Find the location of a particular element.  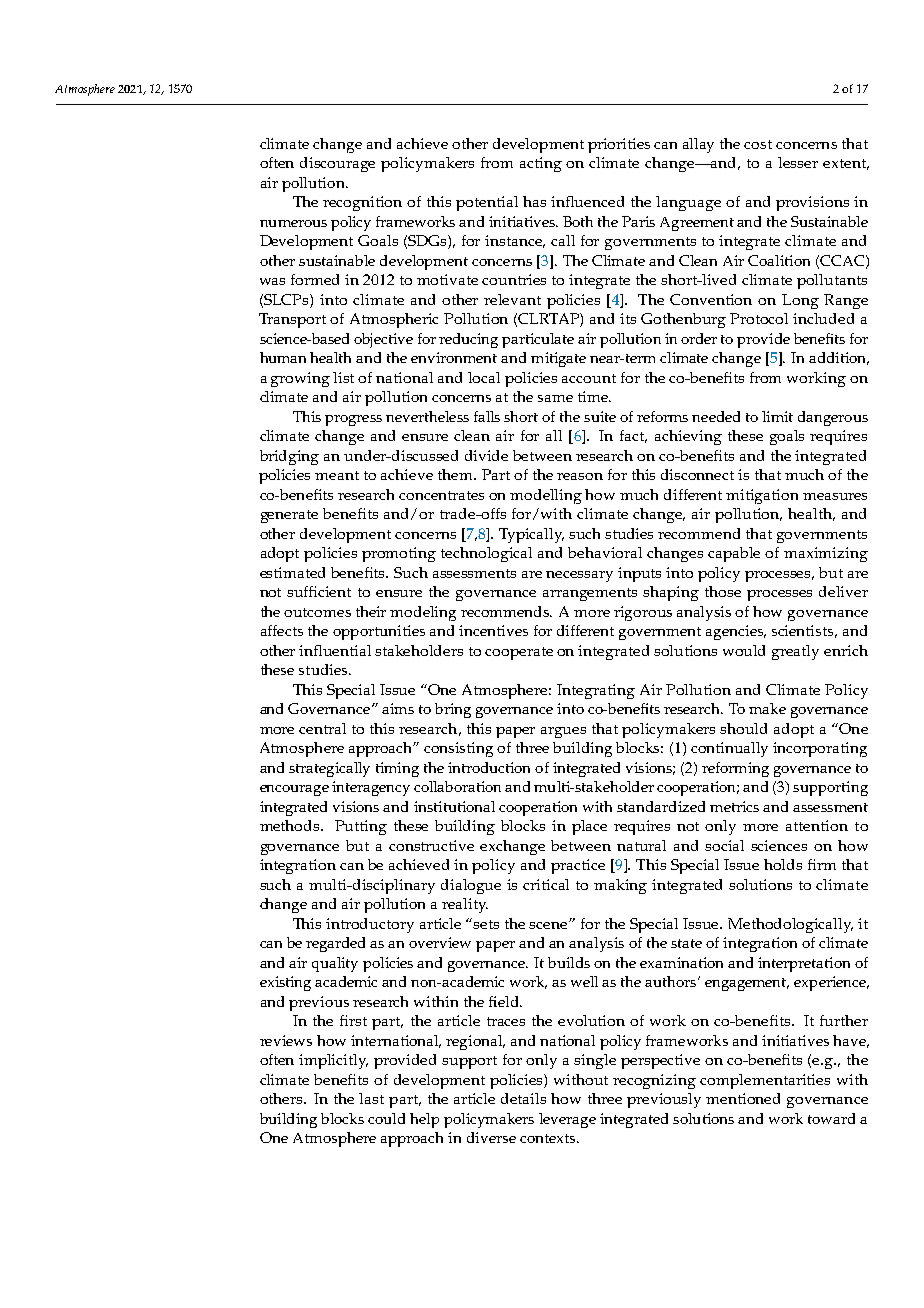

acting is located at coordinates (541, 164).
